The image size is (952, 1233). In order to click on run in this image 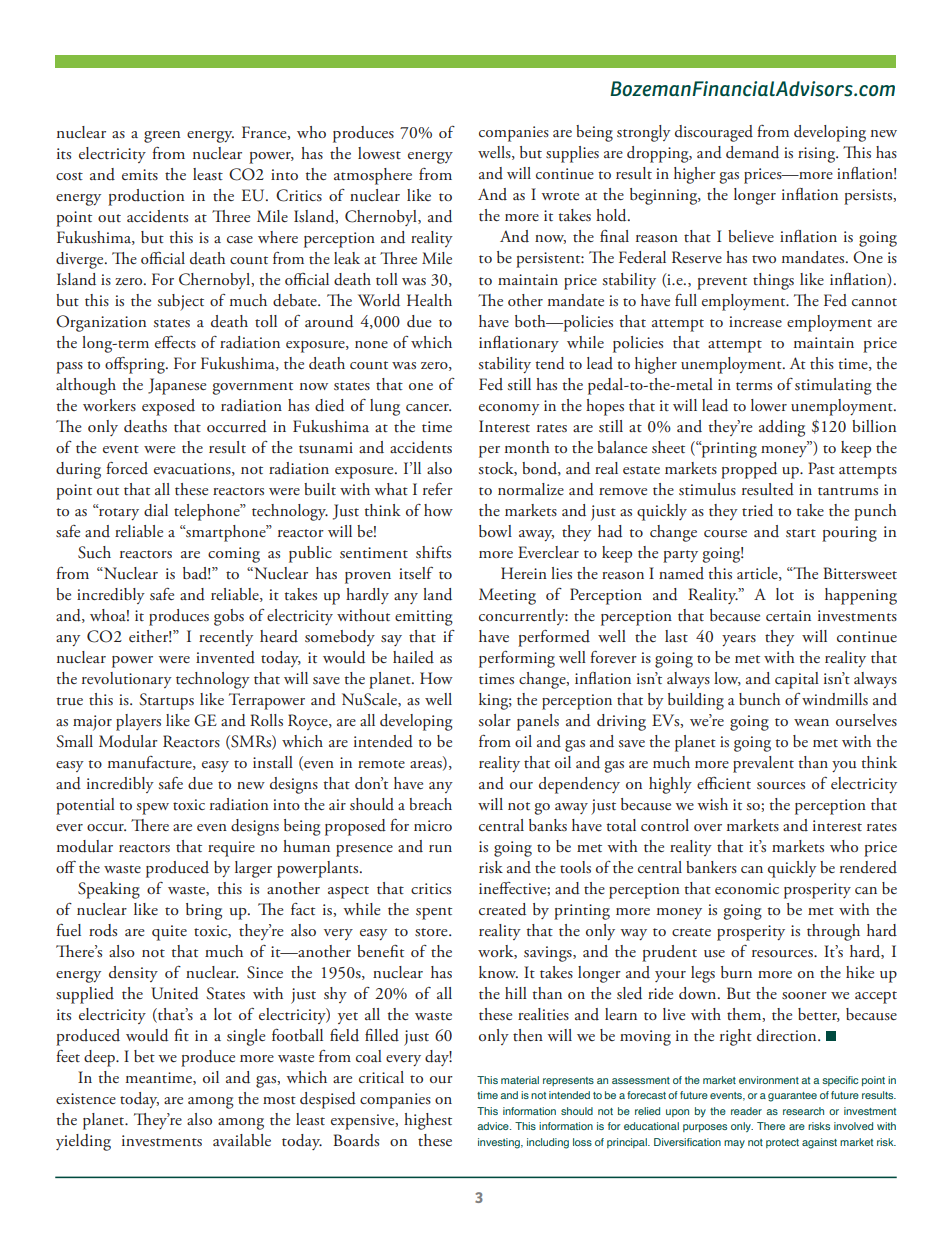, I will do `click(440, 848)`.
